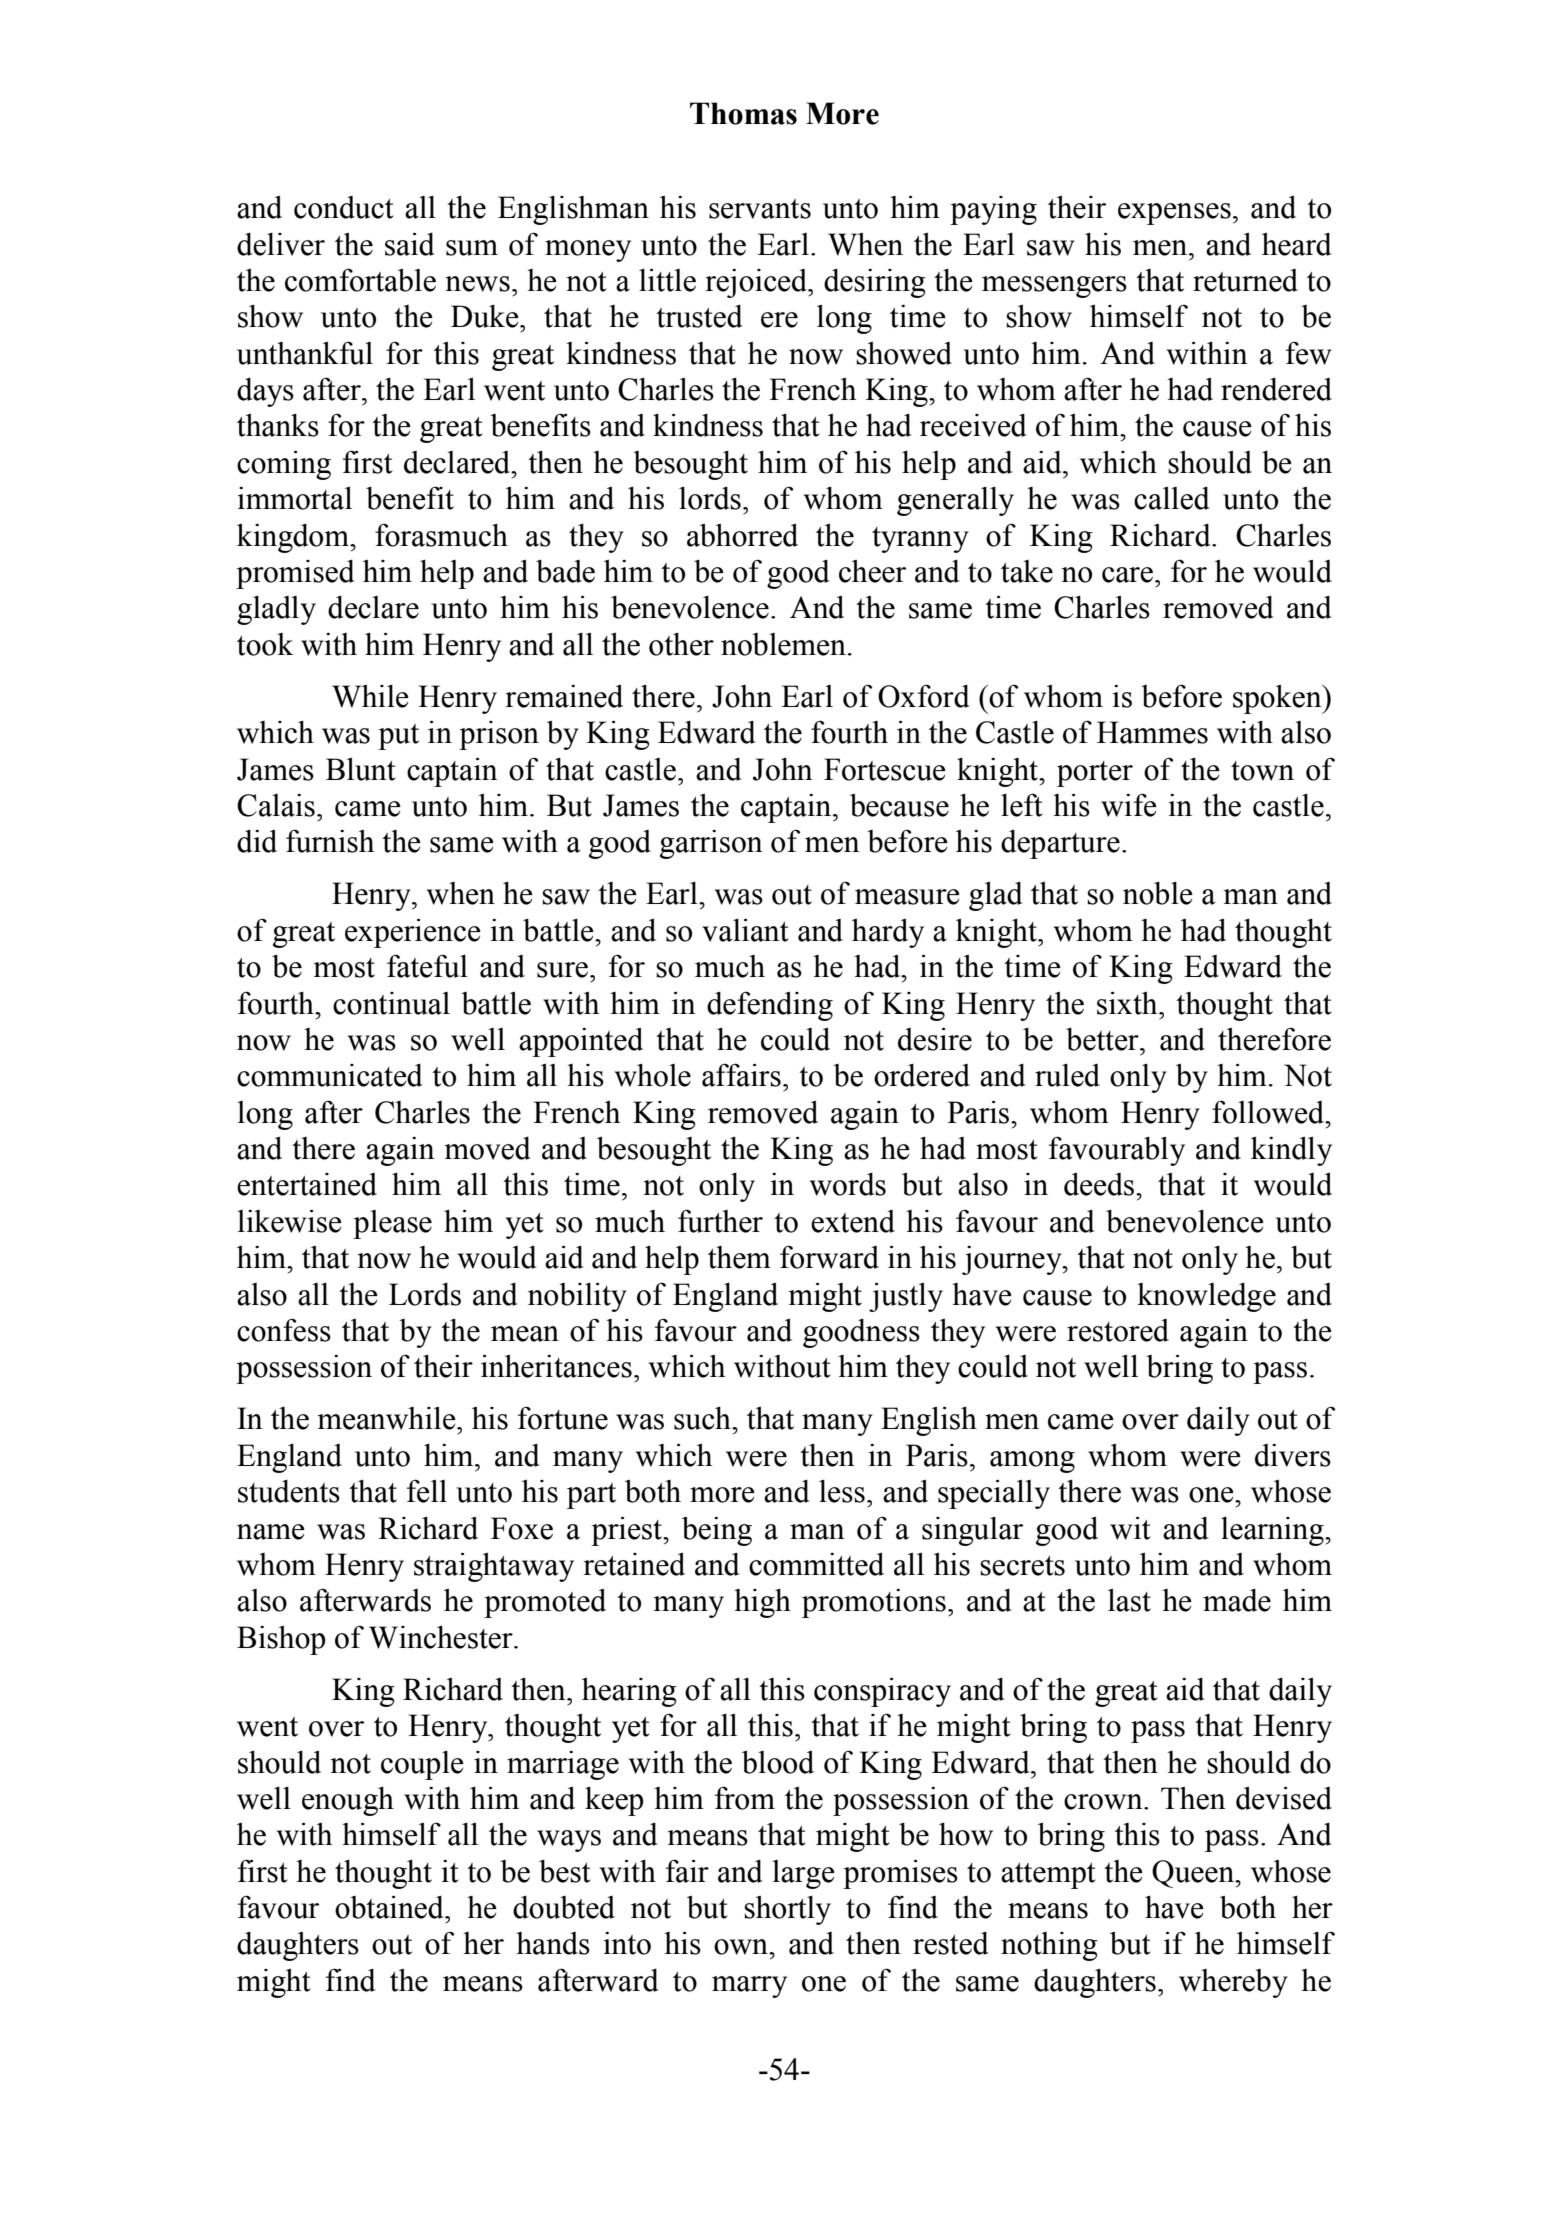 This screenshot has width=1568, height=2219. What do you see at coordinates (1174, 214) in the screenshot?
I see `expenses` at bounding box center [1174, 214].
